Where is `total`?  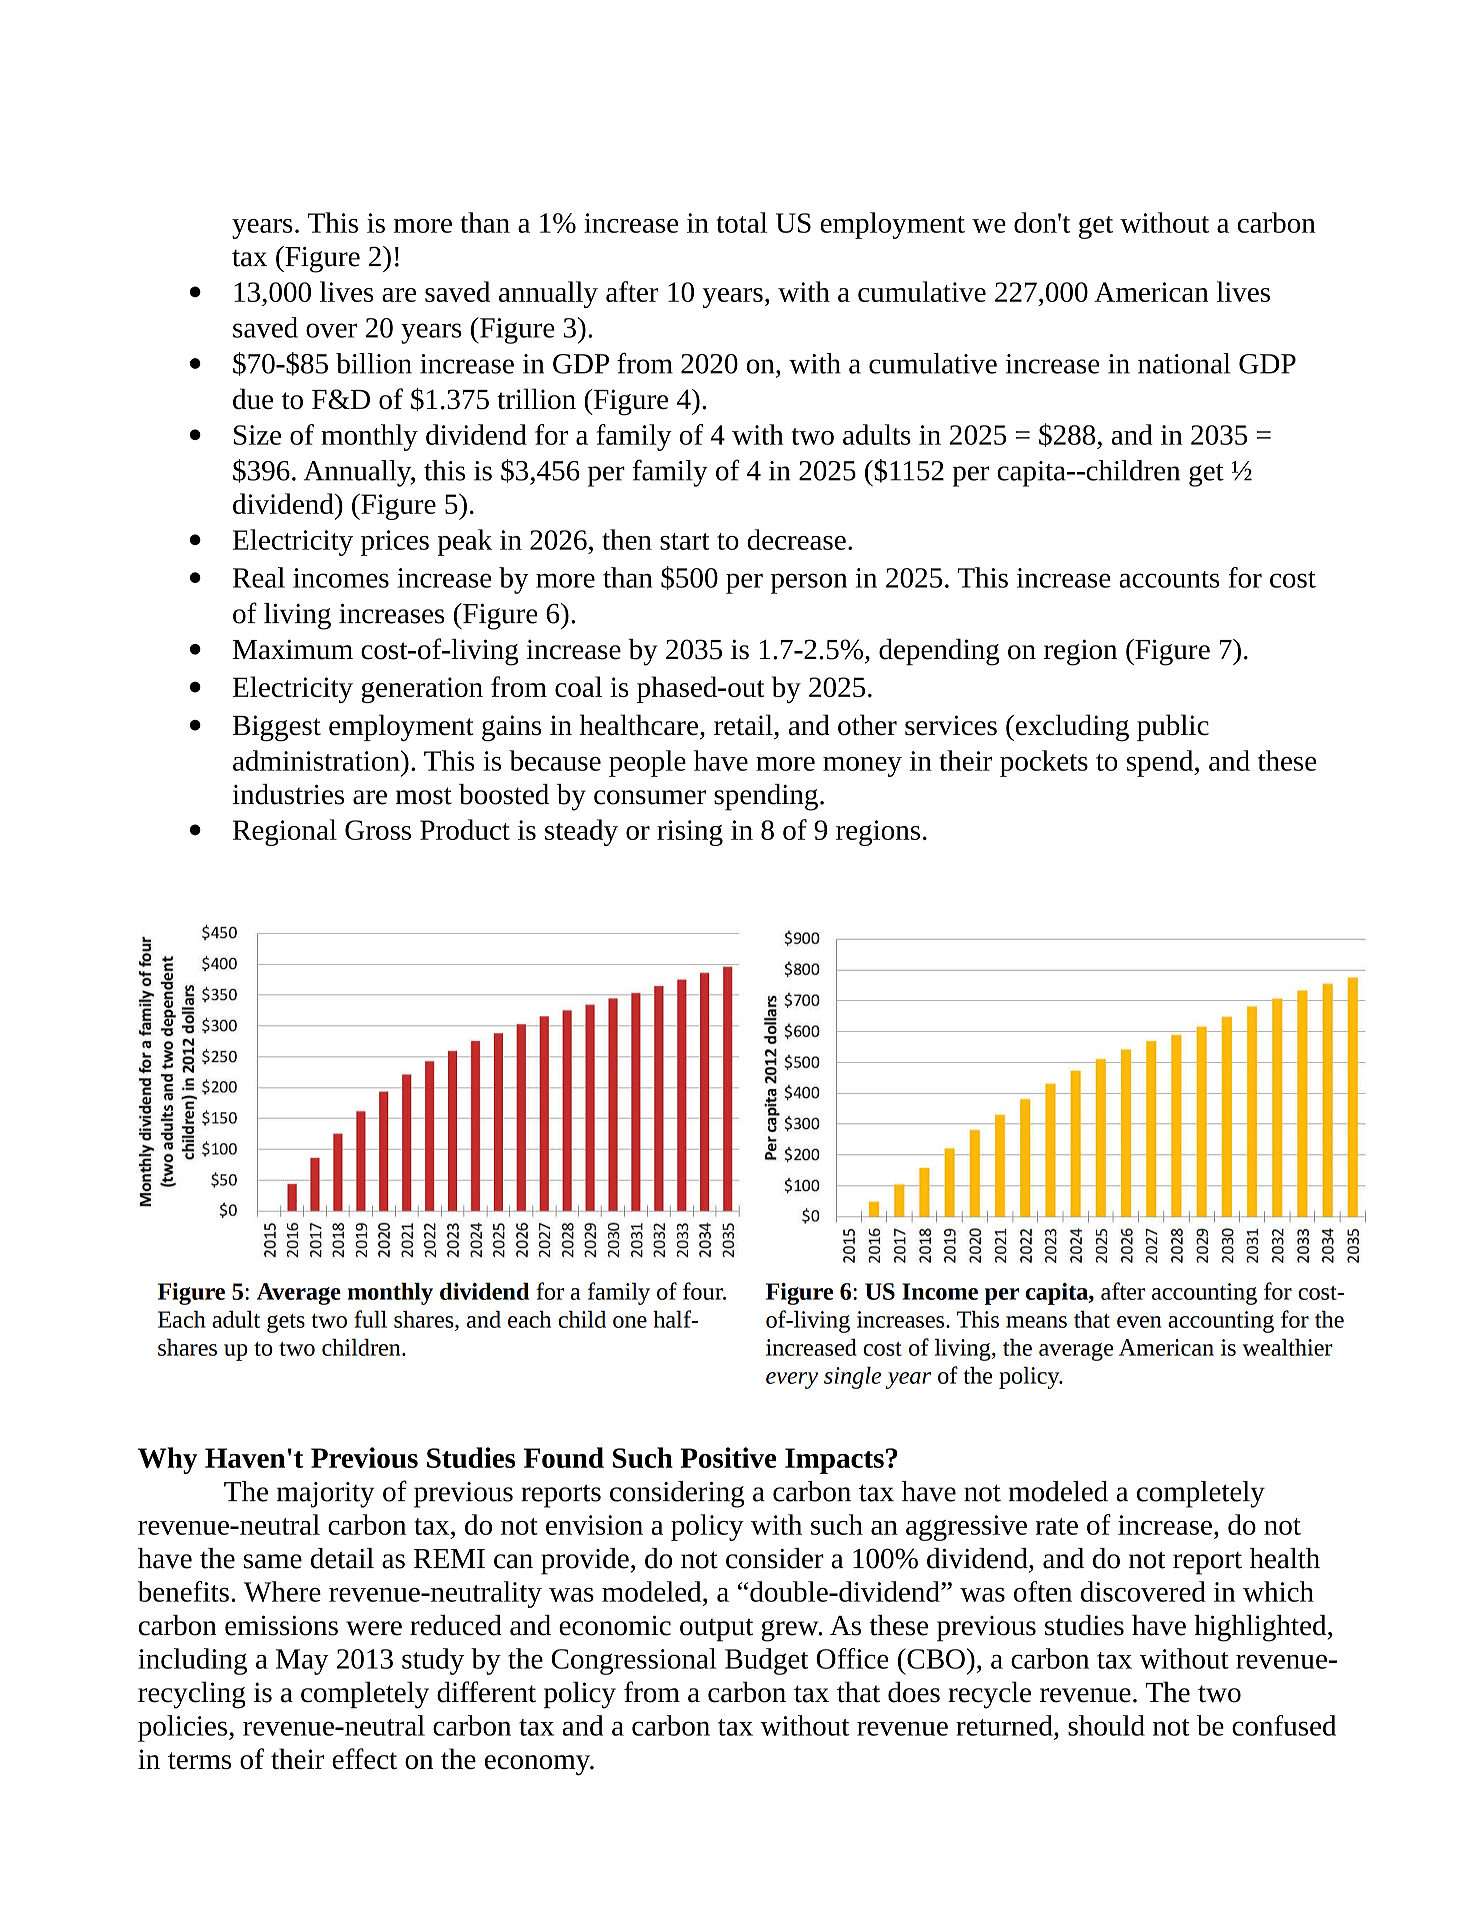
total is located at coordinates (741, 222).
